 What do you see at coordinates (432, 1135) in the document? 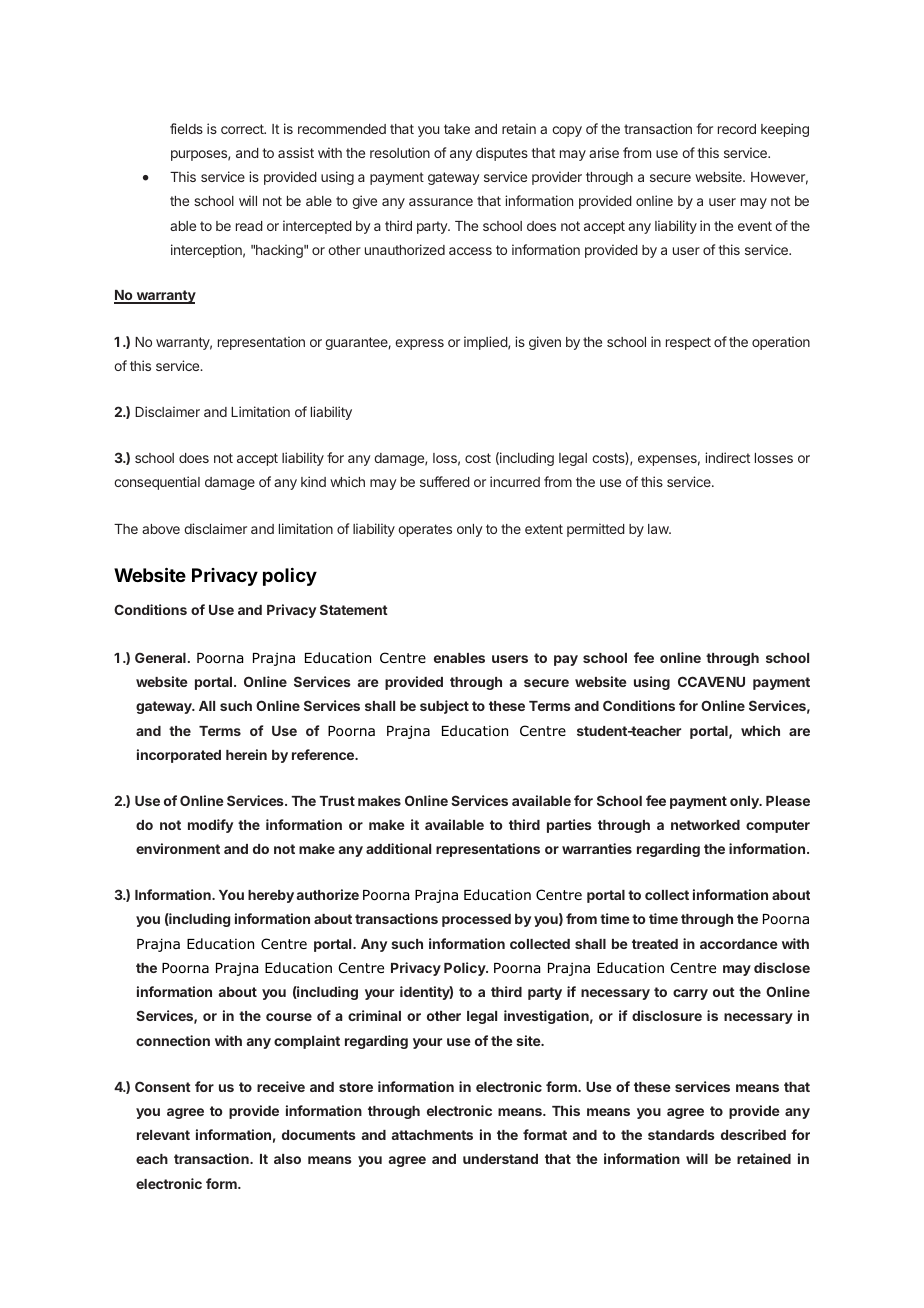
I see `attachments` at bounding box center [432, 1135].
